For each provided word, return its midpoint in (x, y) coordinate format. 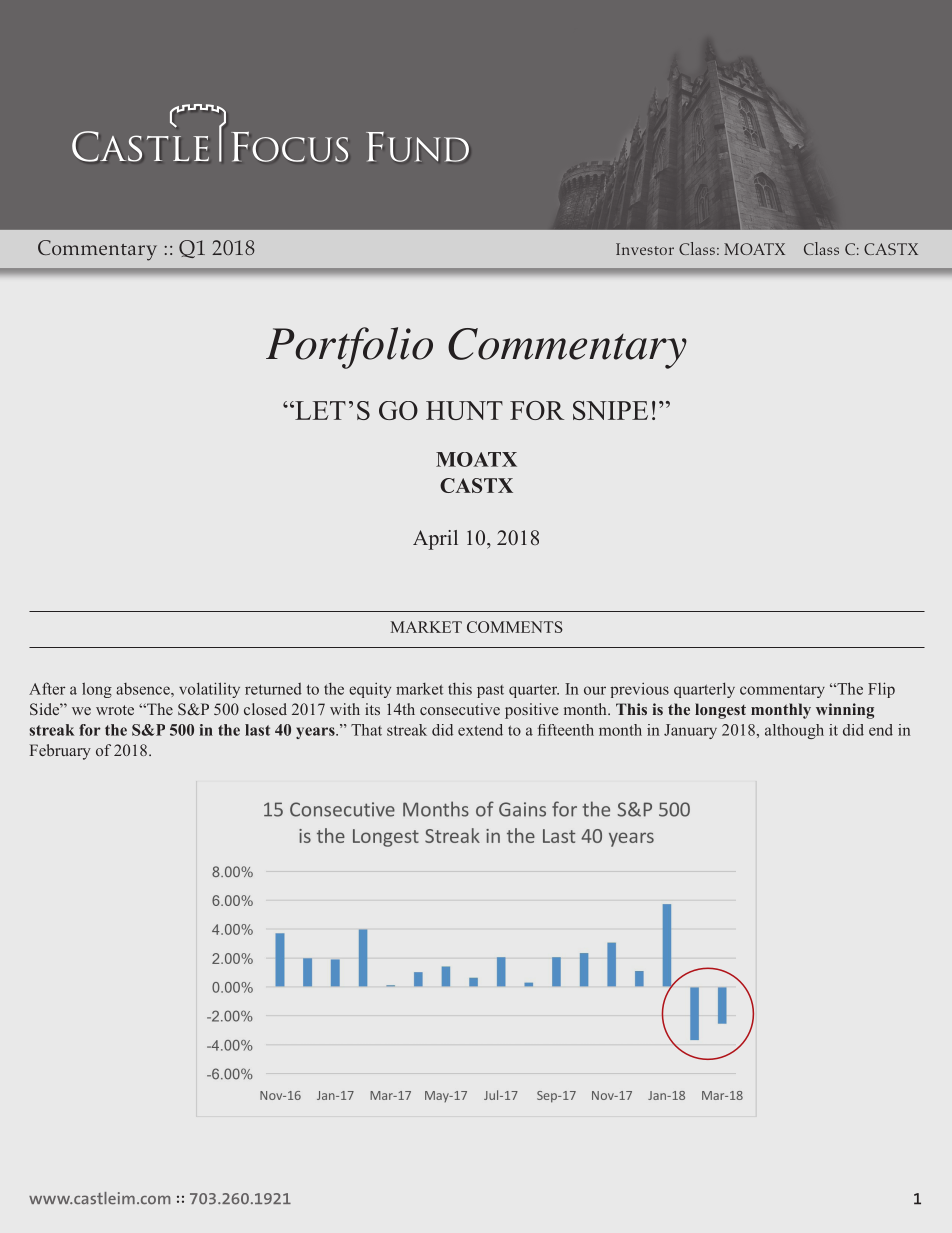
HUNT (464, 410)
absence (144, 689)
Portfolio (349, 348)
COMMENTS (515, 627)
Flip (881, 690)
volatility (209, 690)
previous (639, 690)
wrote (115, 710)
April (435, 540)
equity (370, 690)
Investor (645, 249)
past (490, 691)
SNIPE (610, 410)
